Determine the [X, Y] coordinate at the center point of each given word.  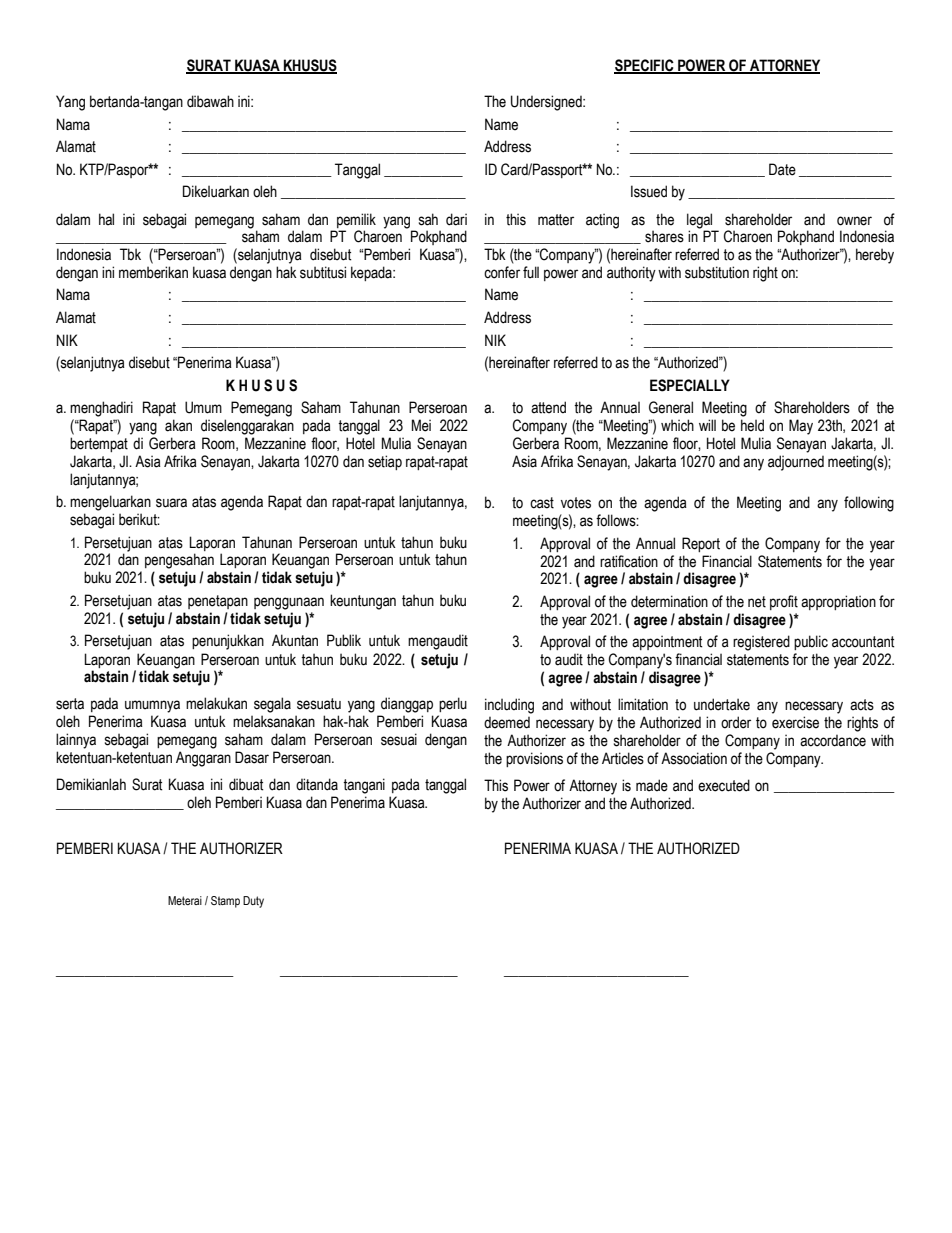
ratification [629, 561]
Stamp [225, 902]
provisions [534, 759]
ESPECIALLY [690, 385]
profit [784, 602]
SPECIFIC [645, 66]
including [509, 706]
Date [782, 169]
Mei [421, 425]
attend [548, 407]
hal [106, 219]
